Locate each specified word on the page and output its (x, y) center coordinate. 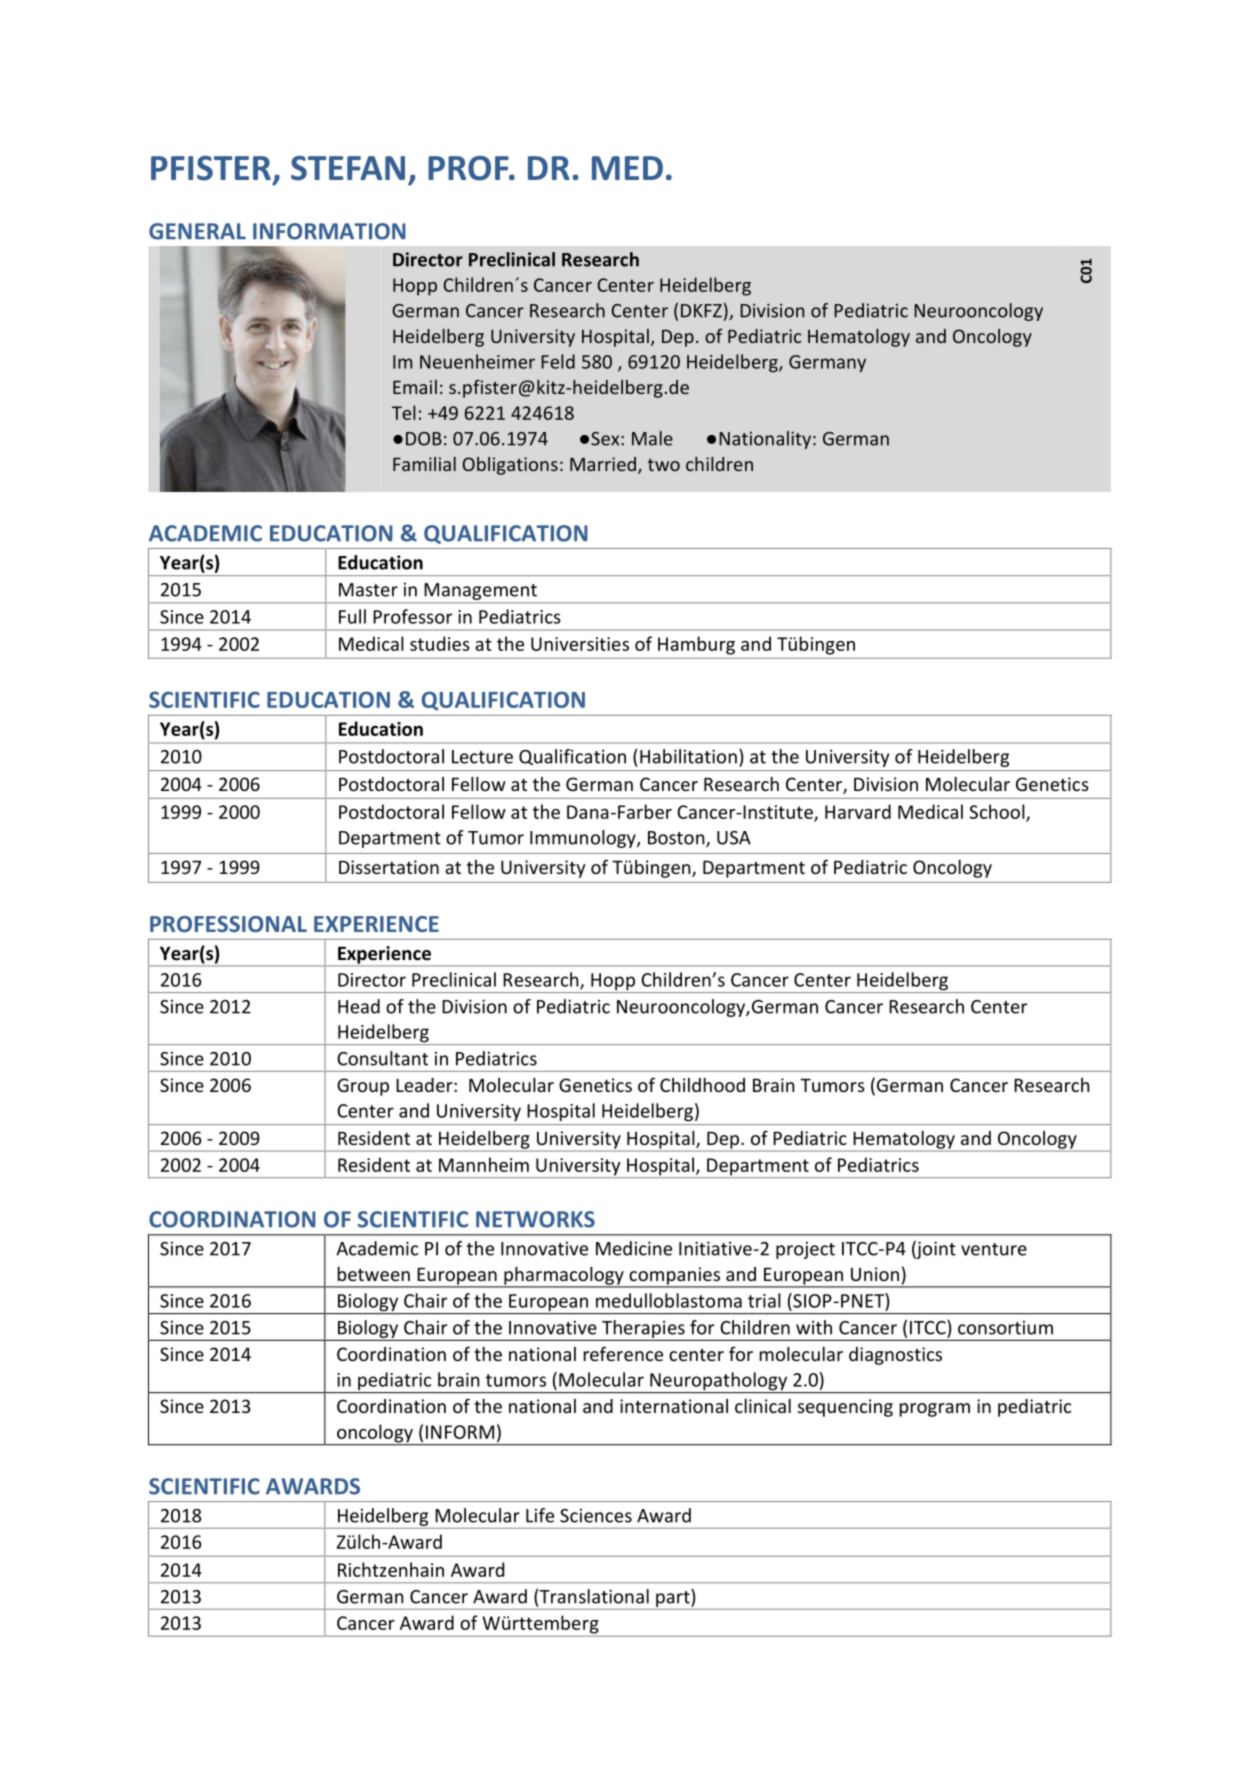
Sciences (596, 1515)
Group (363, 1087)
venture (994, 1249)
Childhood (702, 1085)
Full (352, 616)
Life (540, 1515)
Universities (580, 644)
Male (652, 438)
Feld (558, 361)
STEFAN (348, 168)
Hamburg (696, 645)
